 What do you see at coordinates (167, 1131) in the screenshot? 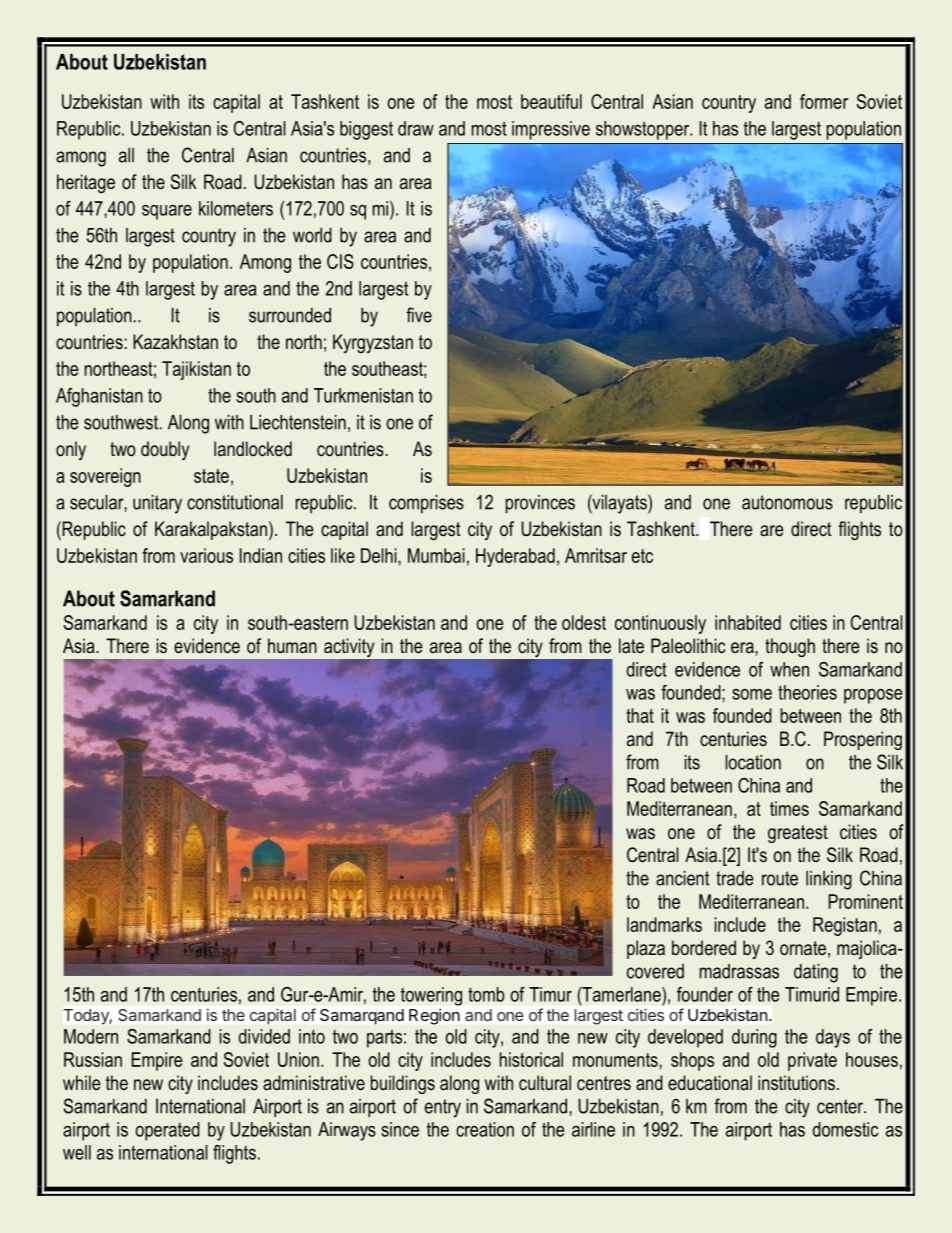
I see `operated` at bounding box center [167, 1131].
